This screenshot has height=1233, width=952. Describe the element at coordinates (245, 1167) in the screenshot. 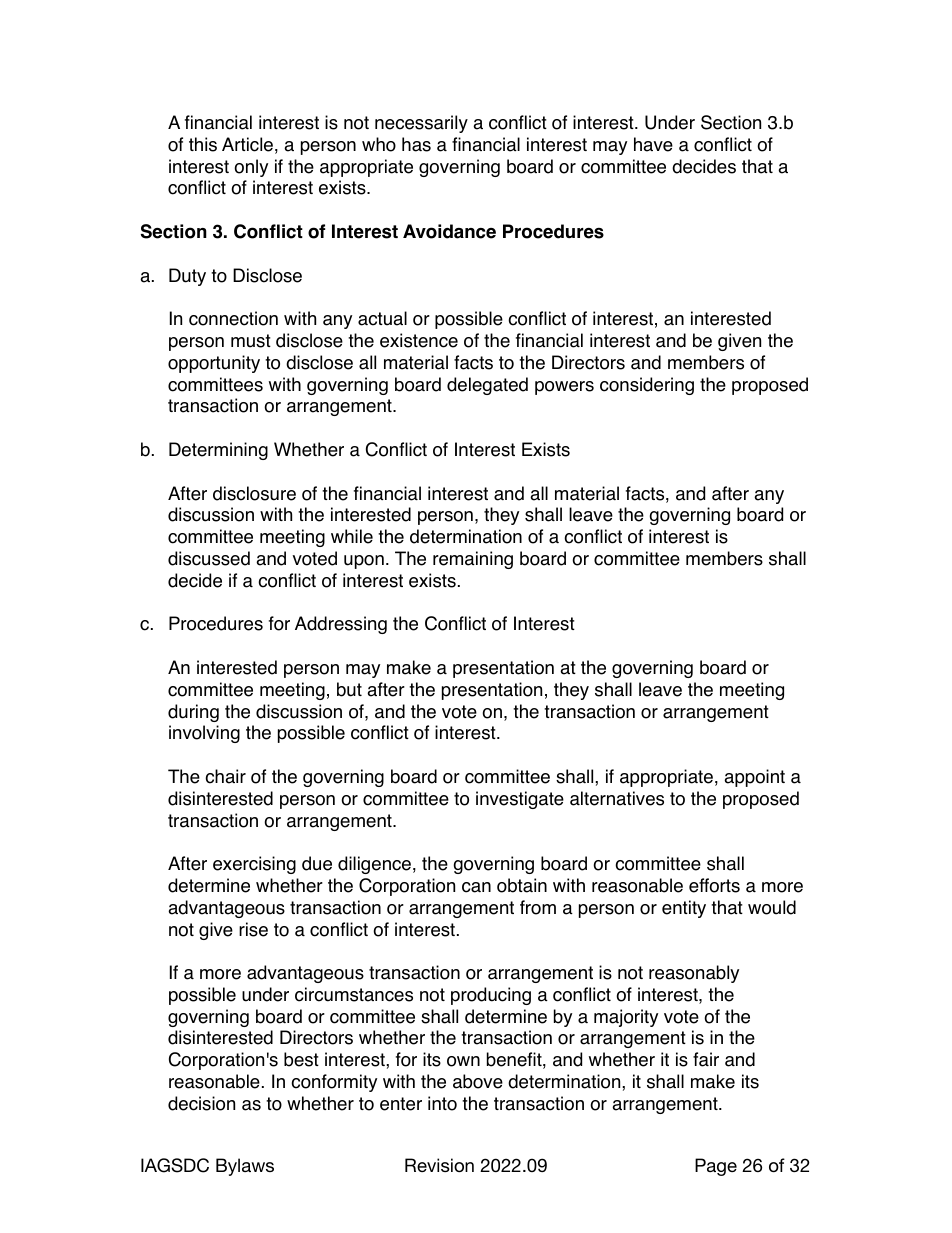

I see `Bylaws` at that location.
